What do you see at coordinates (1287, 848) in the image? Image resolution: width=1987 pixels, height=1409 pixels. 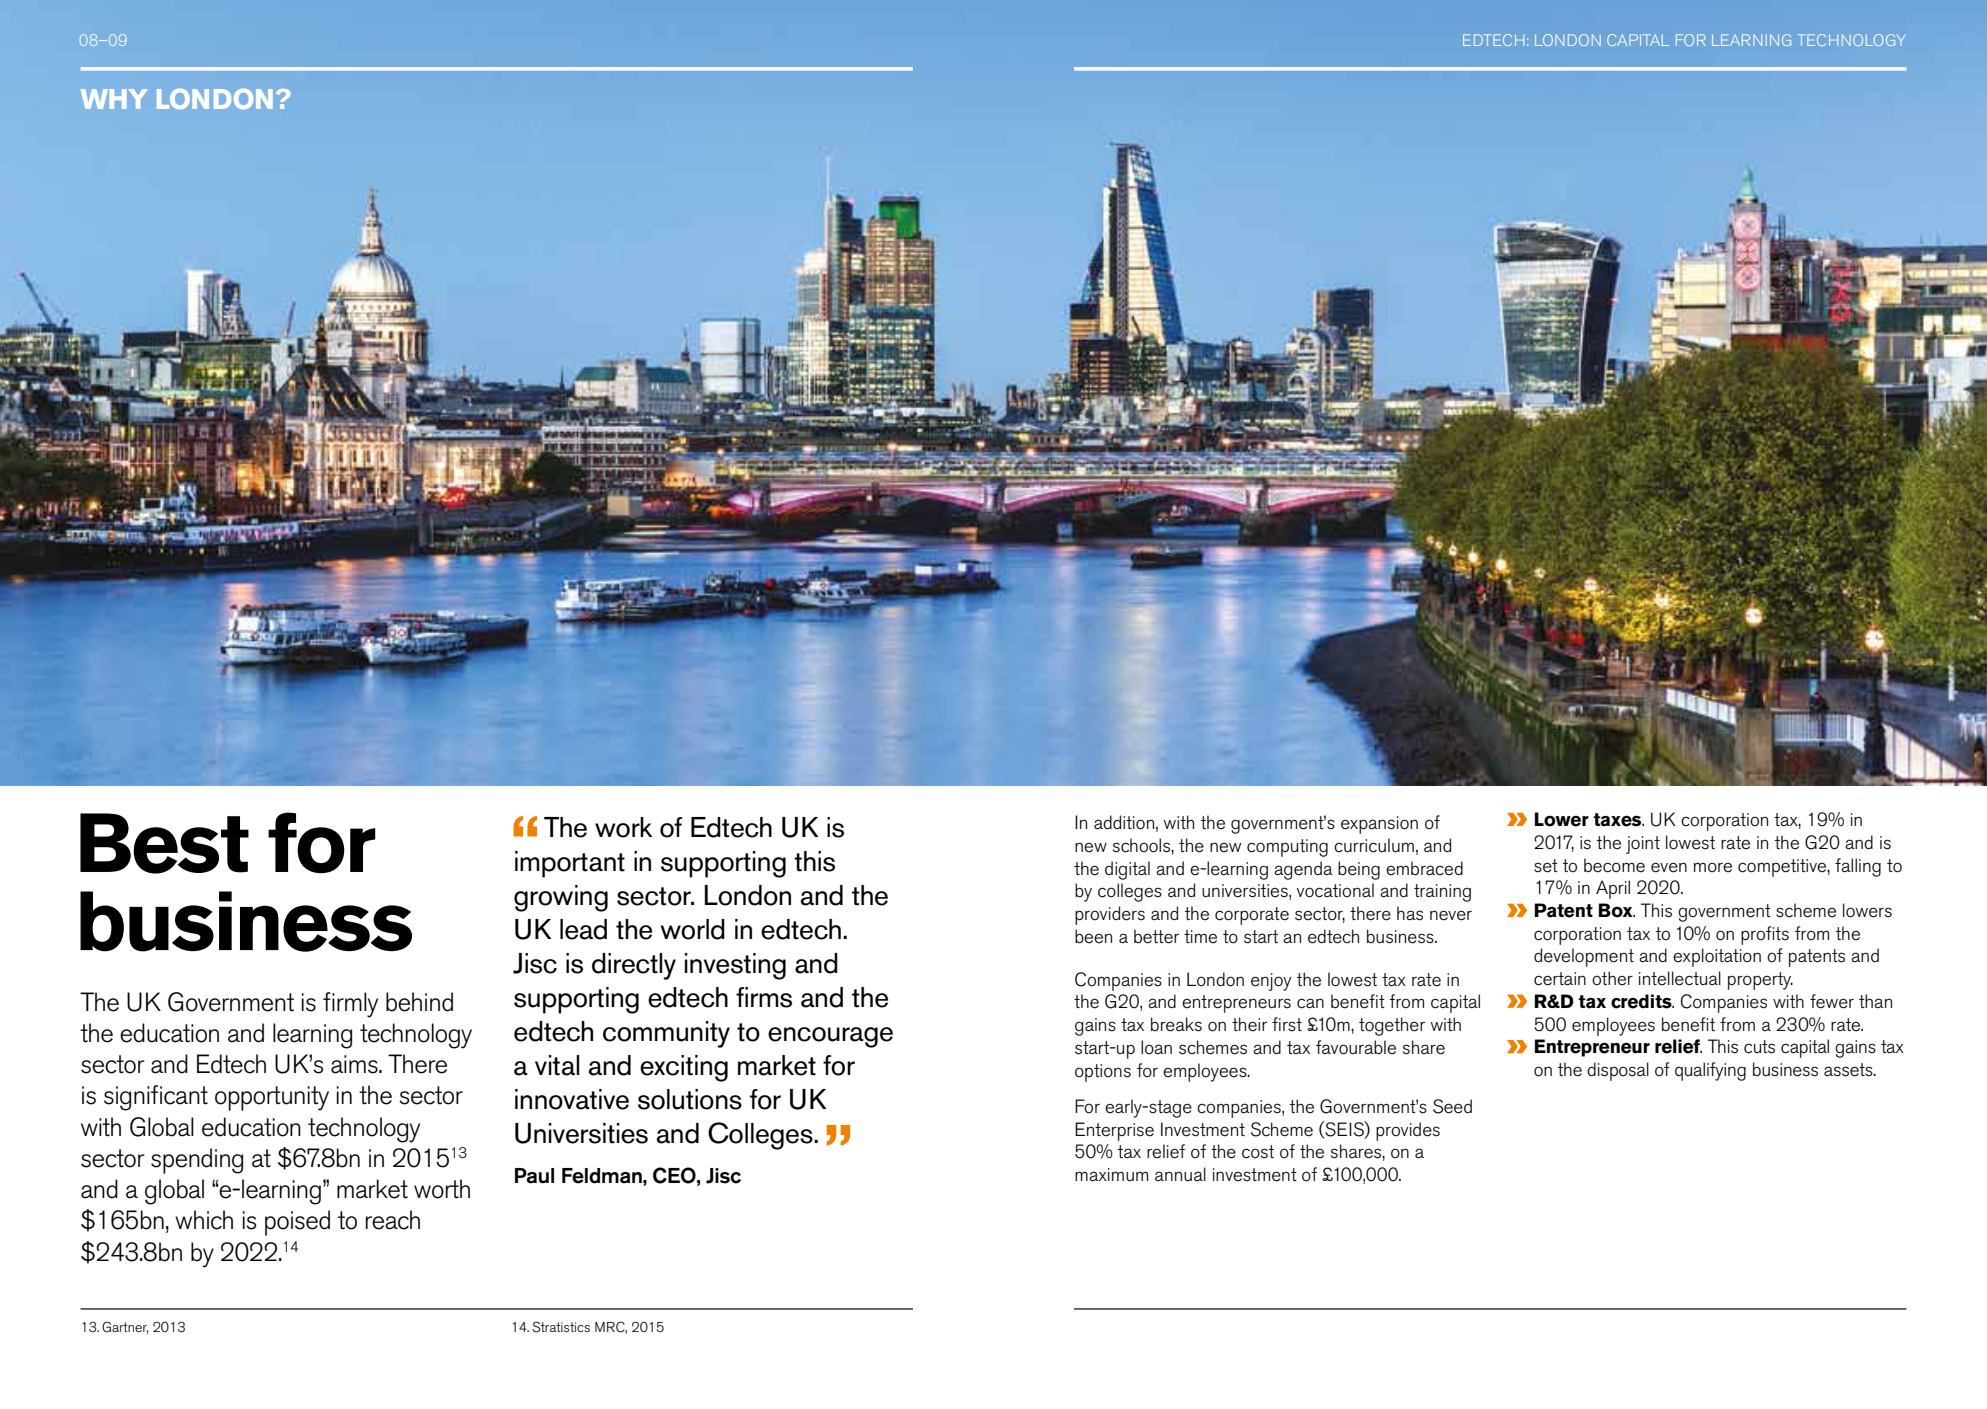 I see `computing` at bounding box center [1287, 848].
